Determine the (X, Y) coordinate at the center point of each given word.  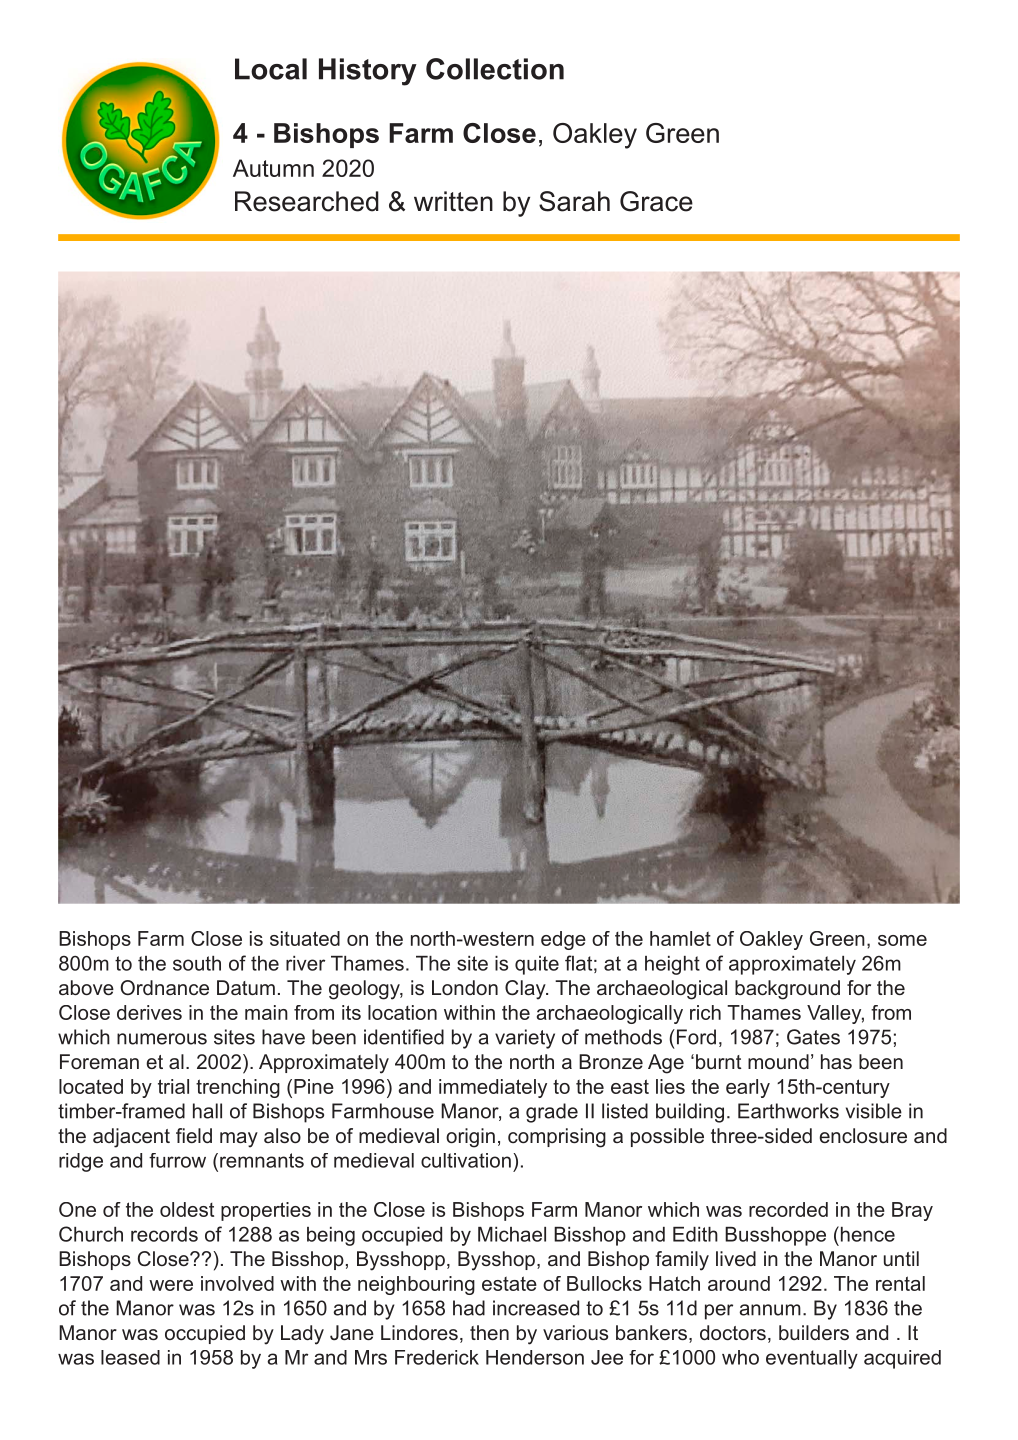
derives (149, 1012)
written (453, 201)
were (171, 1285)
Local (271, 69)
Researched (307, 201)
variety (525, 1039)
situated (305, 938)
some (902, 940)
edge (563, 940)
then (489, 1332)
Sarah (574, 201)
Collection (495, 69)
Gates (813, 1037)
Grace (656, 201)
